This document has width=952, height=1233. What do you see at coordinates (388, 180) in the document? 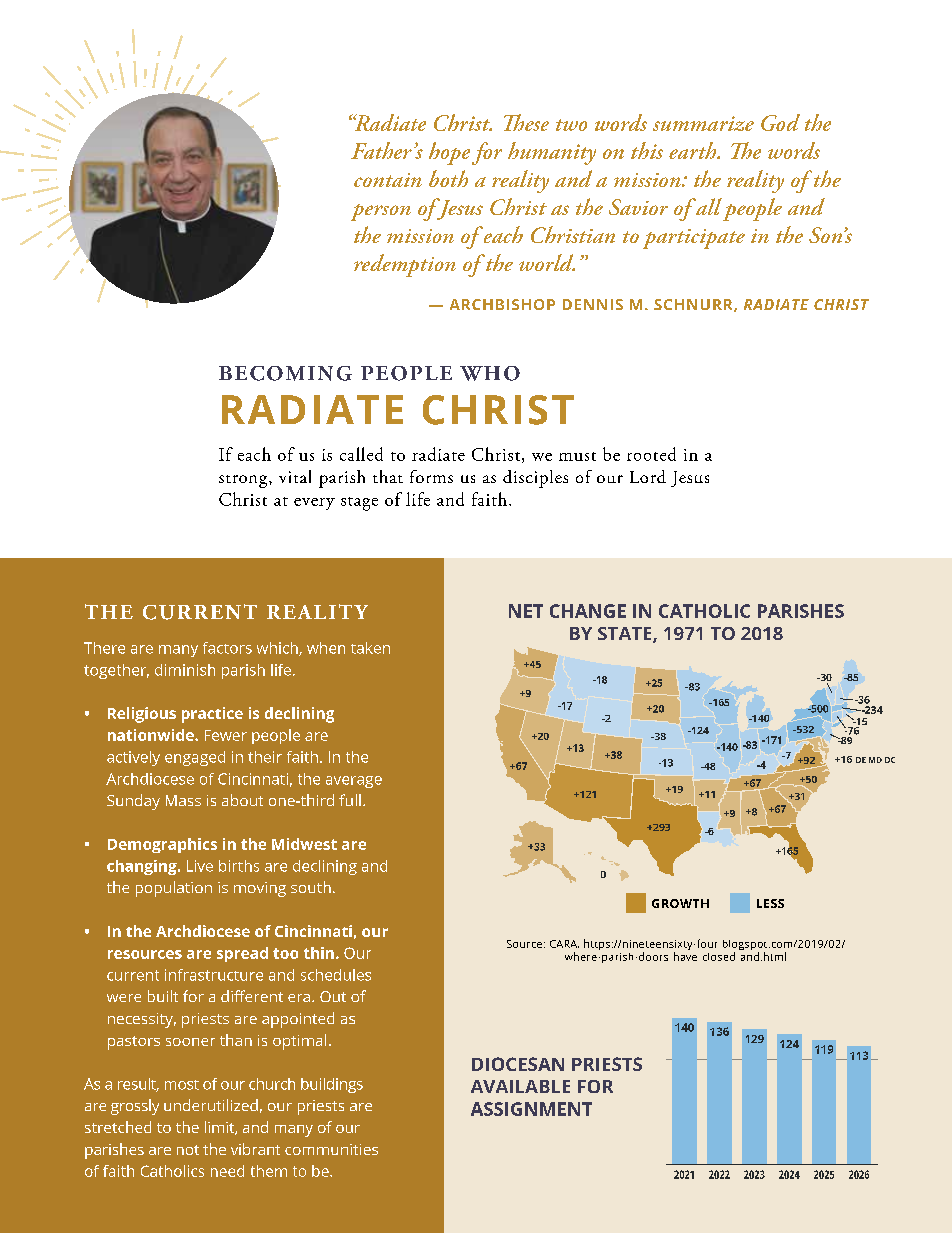
I see `contain` at bounding box center [388, 180].
